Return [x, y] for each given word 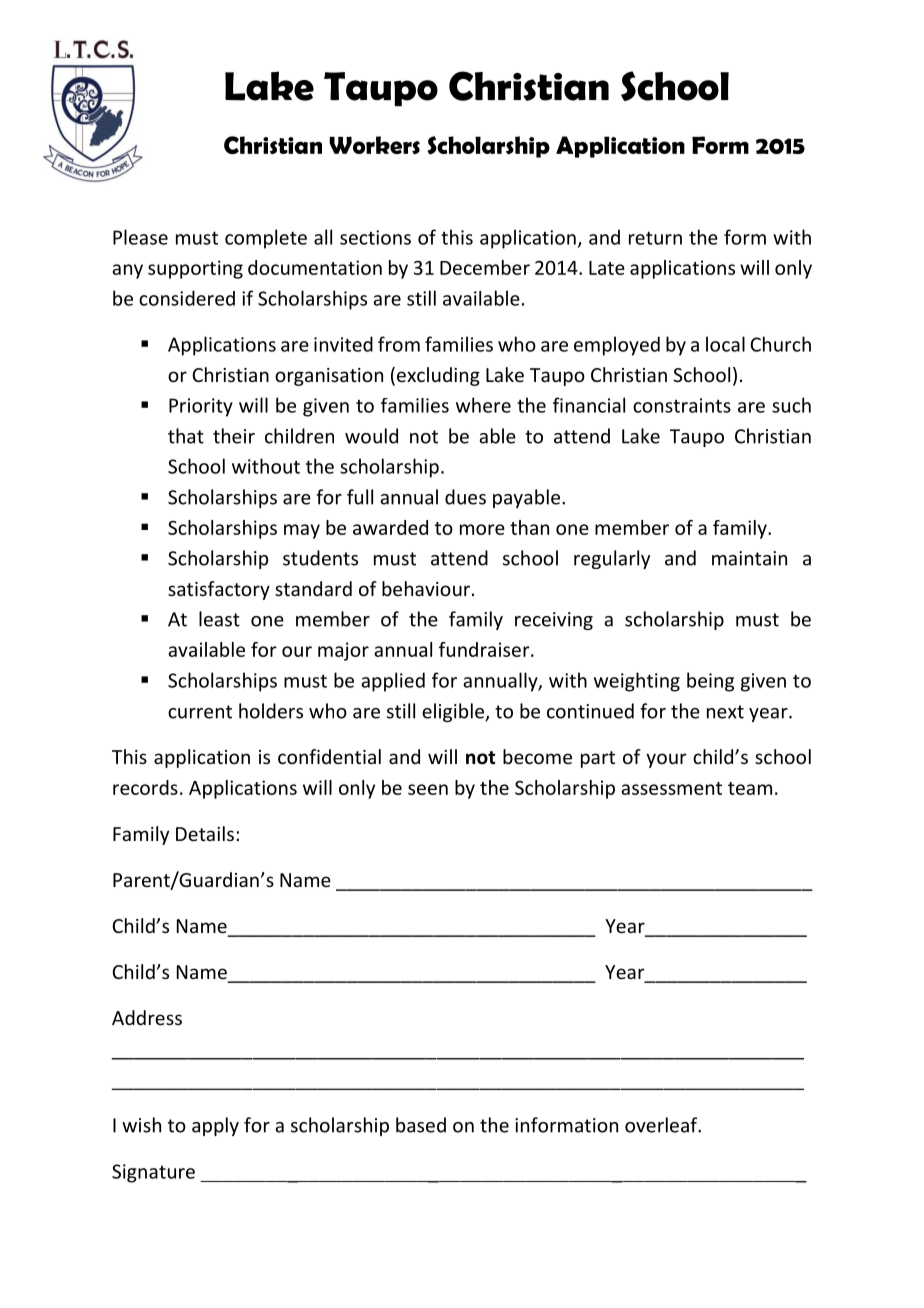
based [421, 1125]
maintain [749, 558]
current [200, 712]
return [655, 238]
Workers [374, 145]
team [750, 788]
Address [147, 1017]
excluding [438, 376]
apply [215, 1126]
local [725, 344]
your [666, 760]
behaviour [426, 588]
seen [428, 789]
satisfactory [219, 590]
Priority [201, 407]
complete [266, 239]
